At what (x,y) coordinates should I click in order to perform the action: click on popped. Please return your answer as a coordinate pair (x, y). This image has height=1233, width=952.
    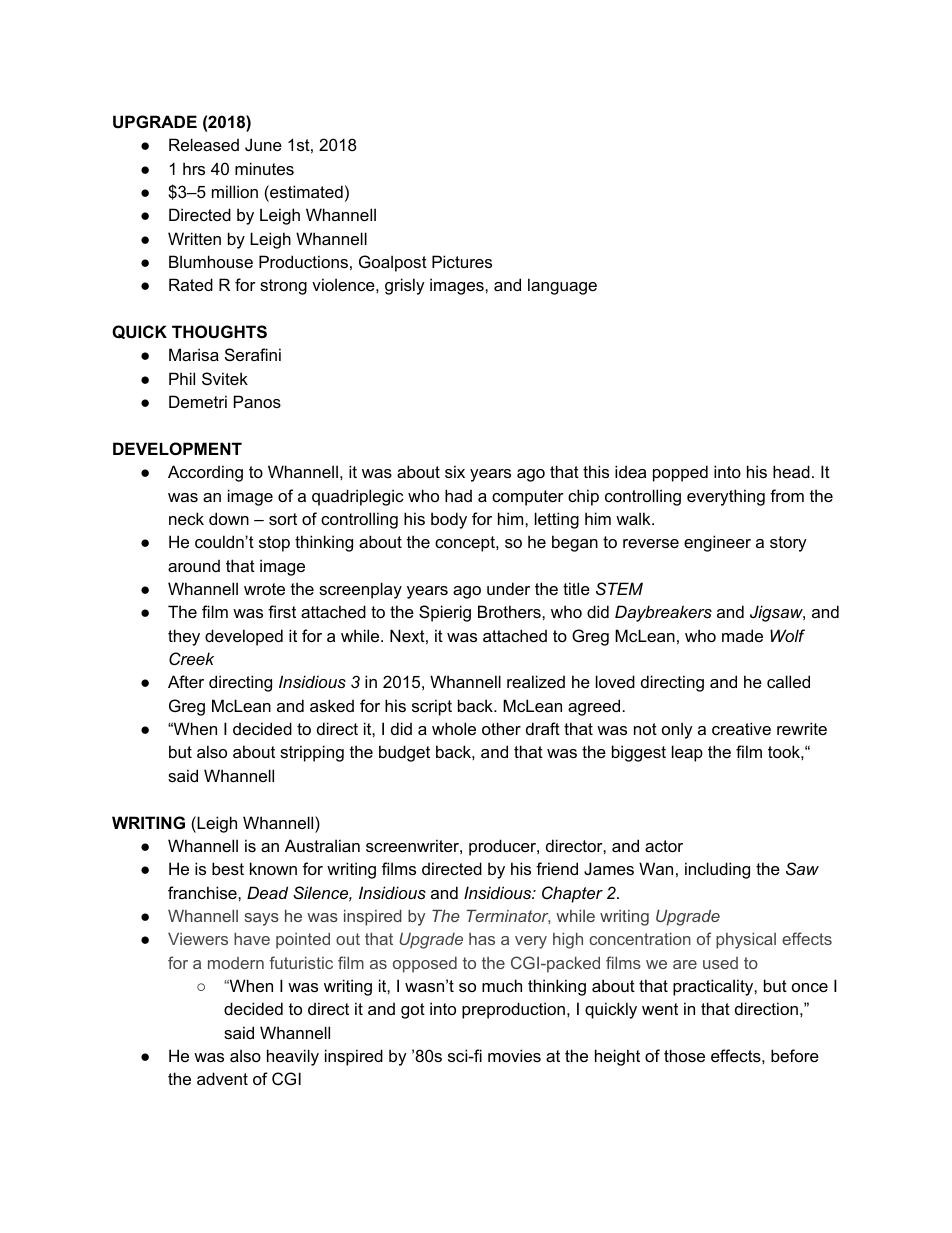
    Looking at the image, I should click on (680, 473).
